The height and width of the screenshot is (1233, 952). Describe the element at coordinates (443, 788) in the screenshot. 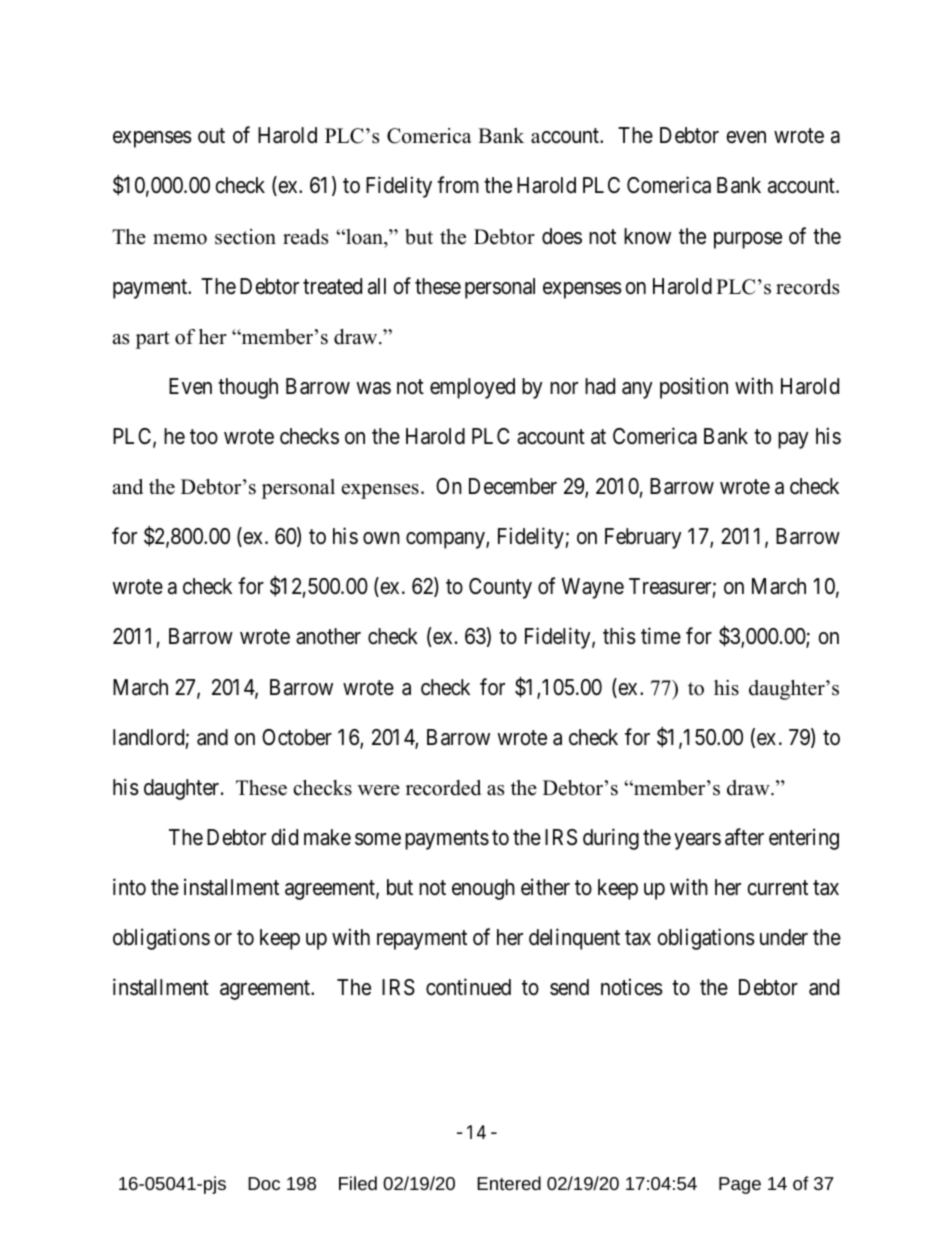

I see `recorded` at that location.
